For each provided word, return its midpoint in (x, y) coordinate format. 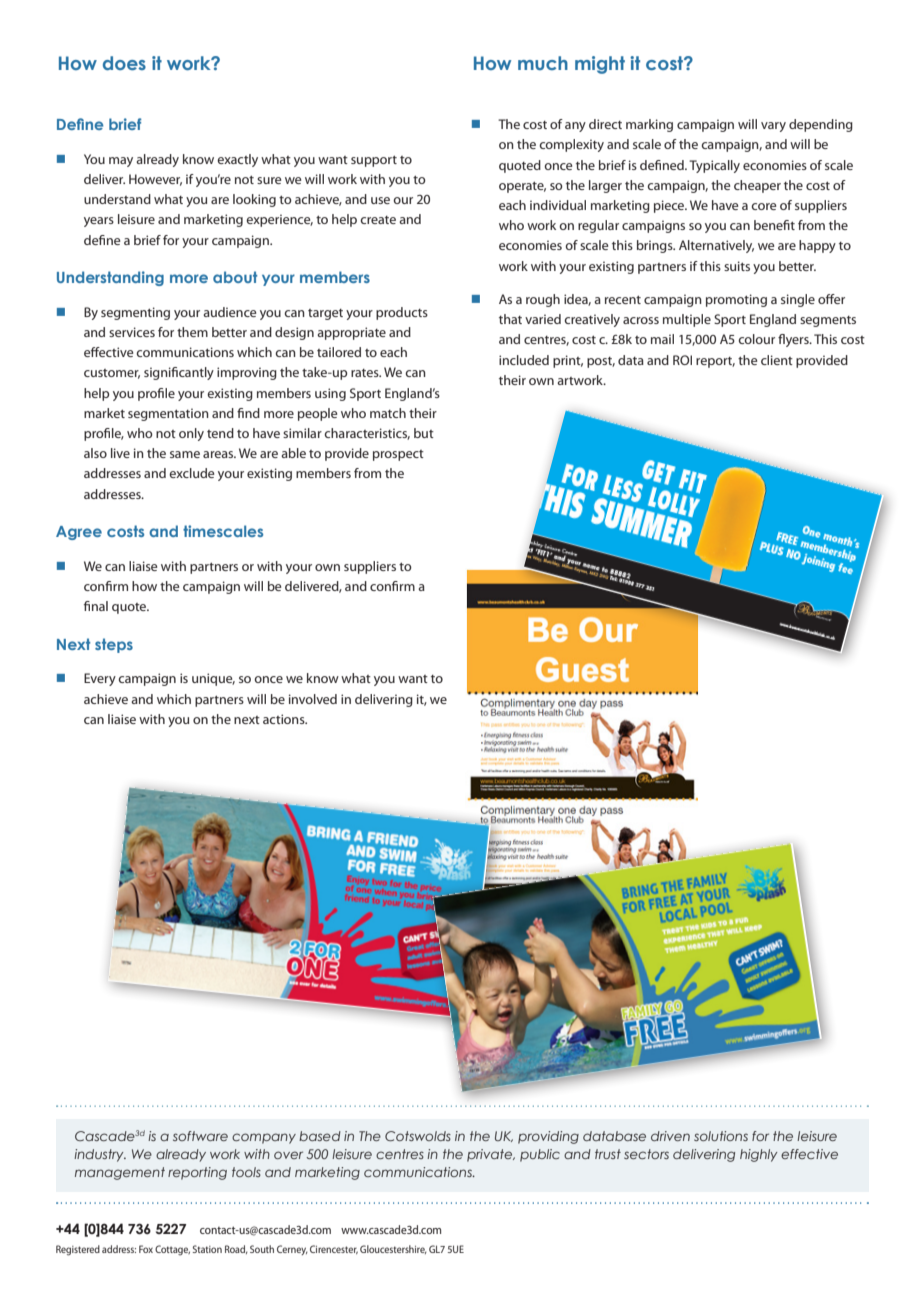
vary (773, 127)
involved (313, 699)
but (424, 433)
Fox (146, 1249)
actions (285, 719)
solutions (721, 1136)
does (124, 63)
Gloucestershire (393, 1249)
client (777, 360)
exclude (191, 473)
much (543, 63)
